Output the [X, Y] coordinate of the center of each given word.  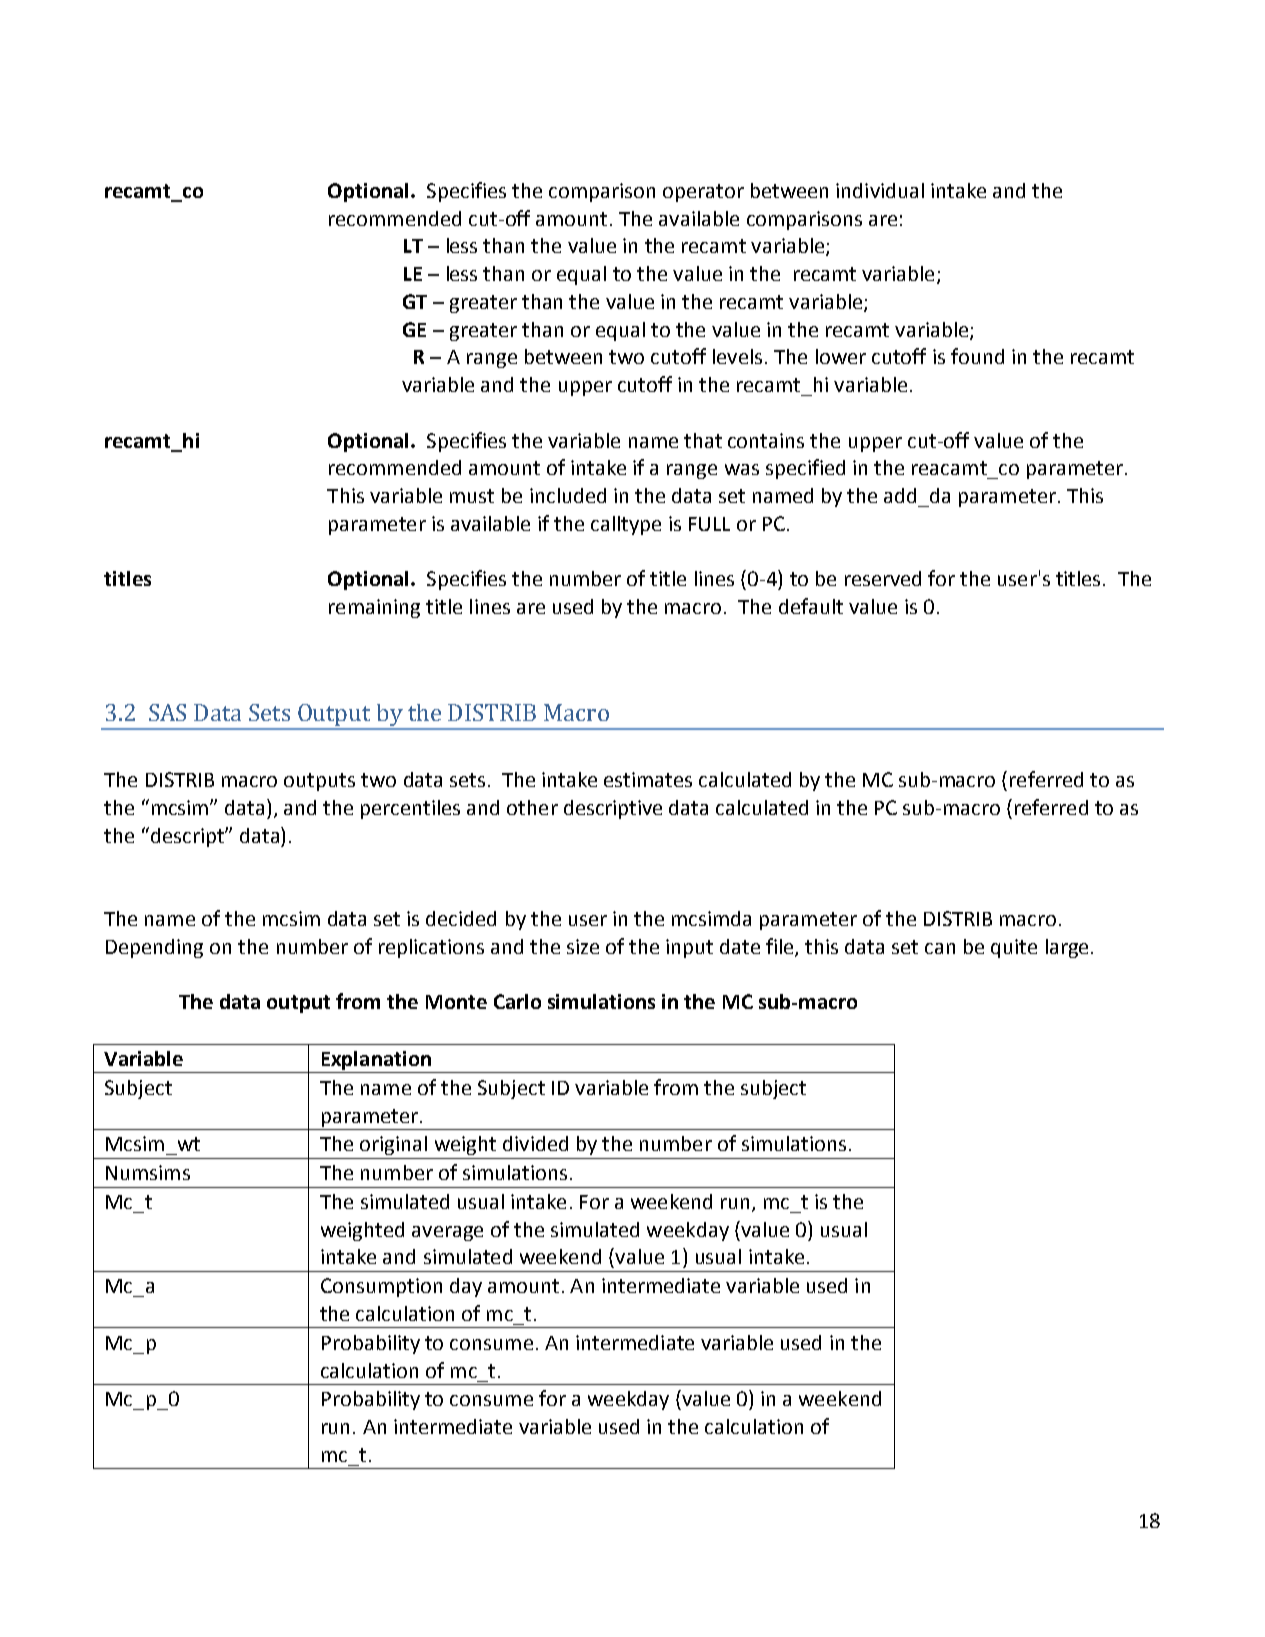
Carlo [517, 1001]
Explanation [376, 1062]
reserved [883, 578]
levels [737, 356]
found [977, 356]
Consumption [381, 1287]
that [703, 440]
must [472, 496]
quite [1014, 948]
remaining [374, 608]
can [940, 948]
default [811, 606]
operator [703, 193]
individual [880, 190]
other [532, 807]
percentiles [410, 809]
